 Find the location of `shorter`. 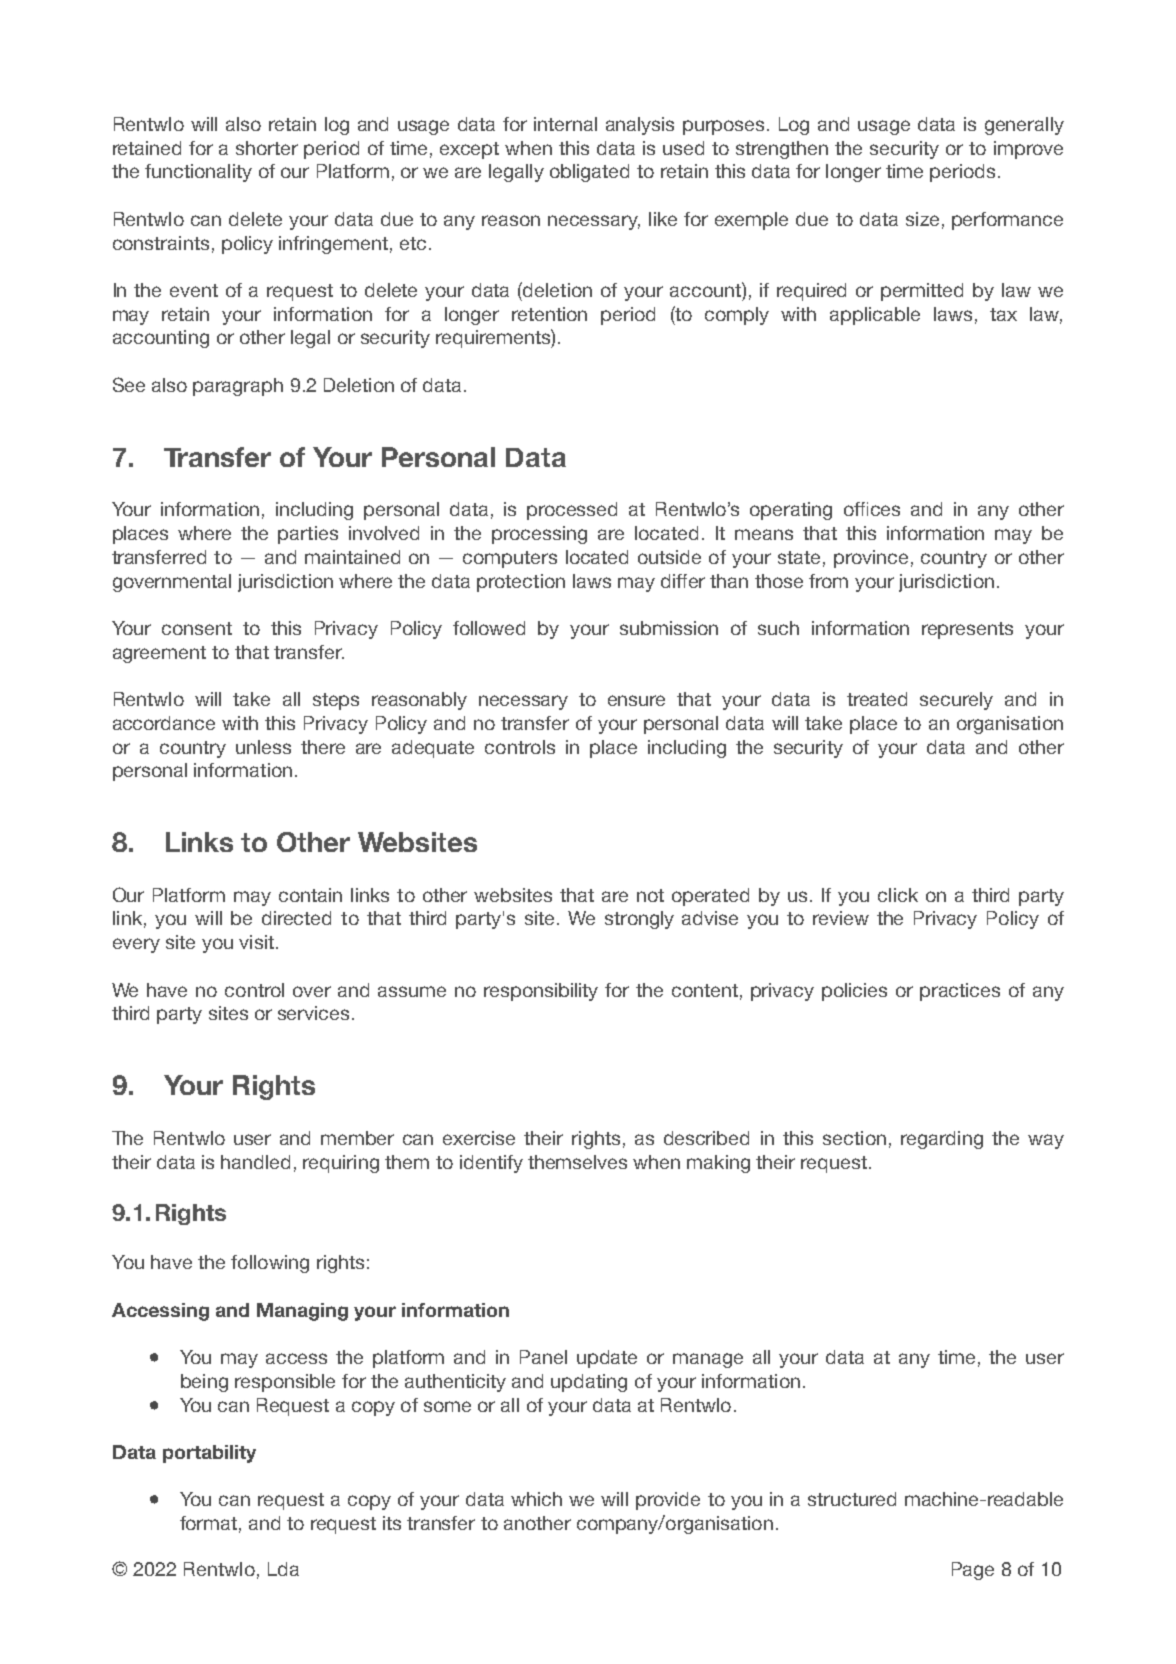

shorter is located at coordinates (267, 148).
